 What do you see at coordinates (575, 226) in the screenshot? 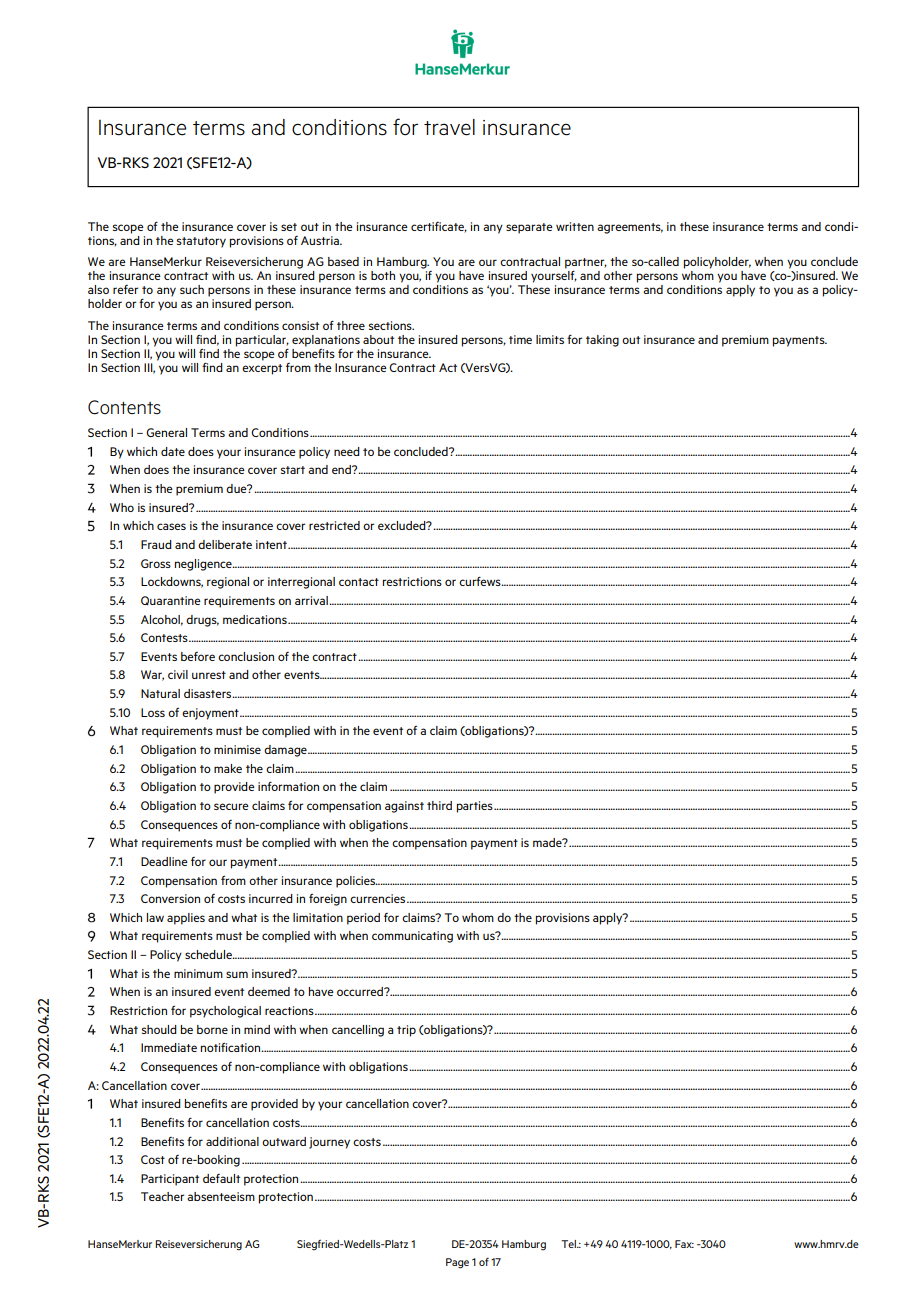
I see `written` at bounding box center [575, 226].
